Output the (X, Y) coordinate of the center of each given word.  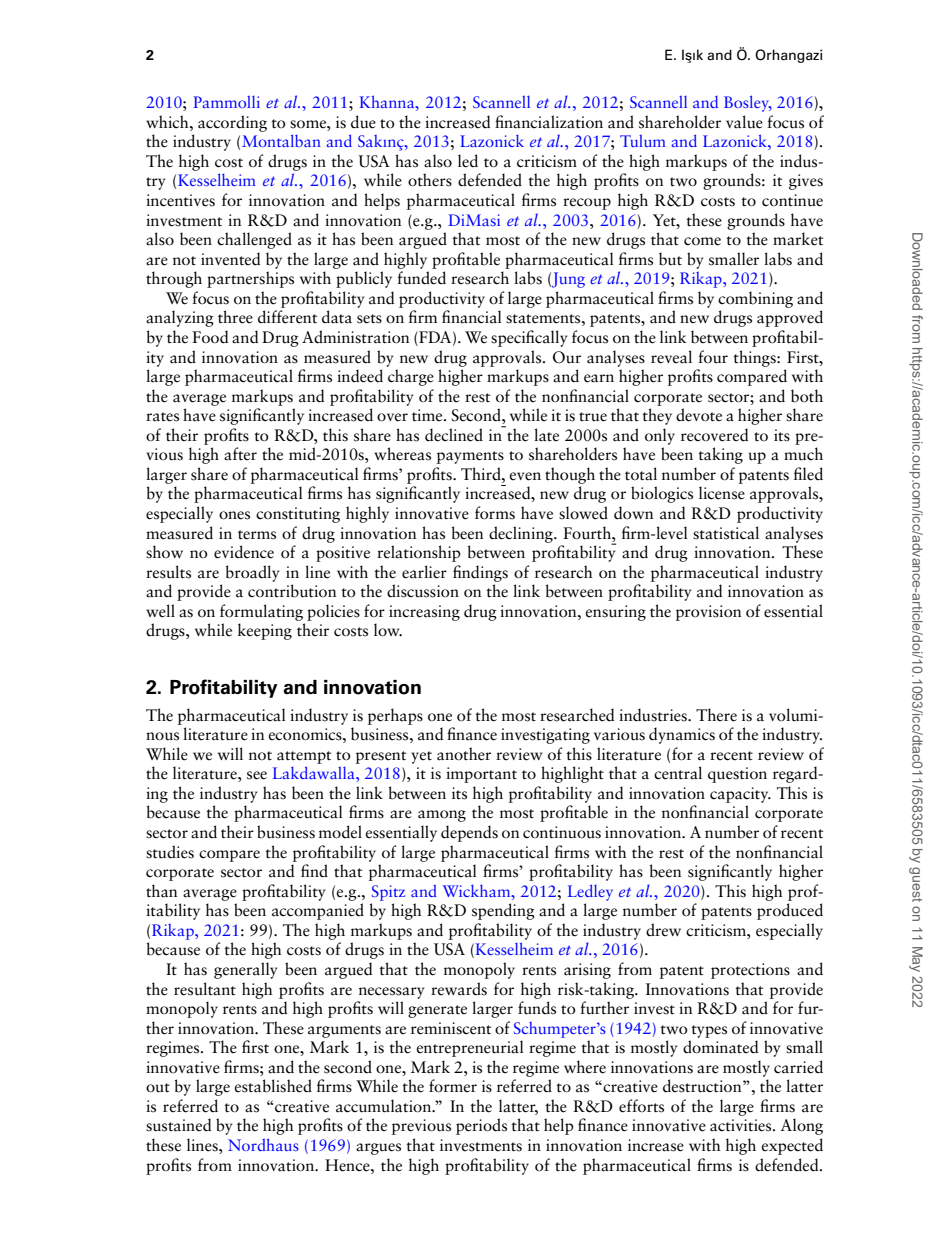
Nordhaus (263, 1144)
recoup (587, 204)
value (744, 122)
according (232, 123)
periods (481, 1126)
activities (742, 1125)
